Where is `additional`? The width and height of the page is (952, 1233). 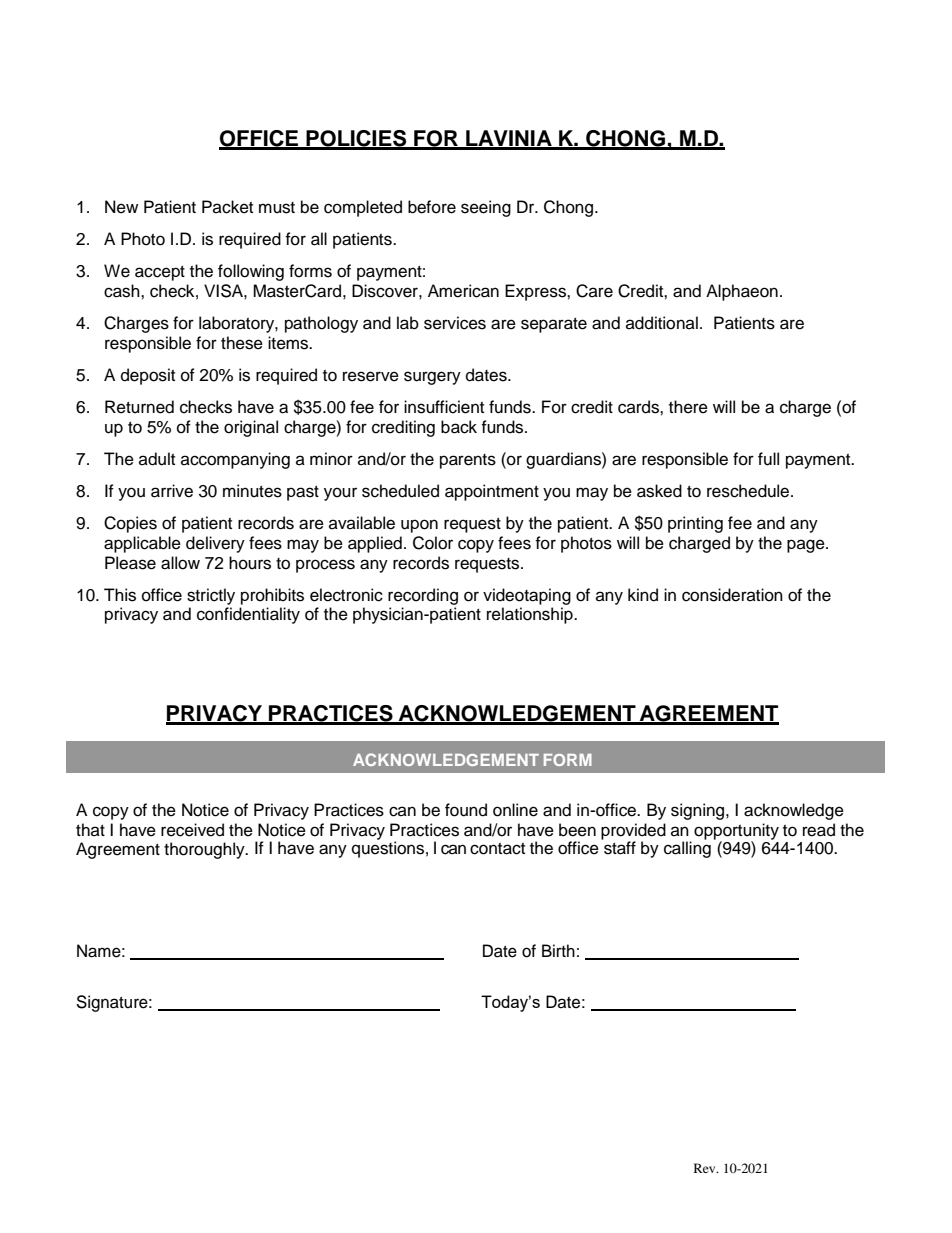
additional is located at coordinates (662, 323).
